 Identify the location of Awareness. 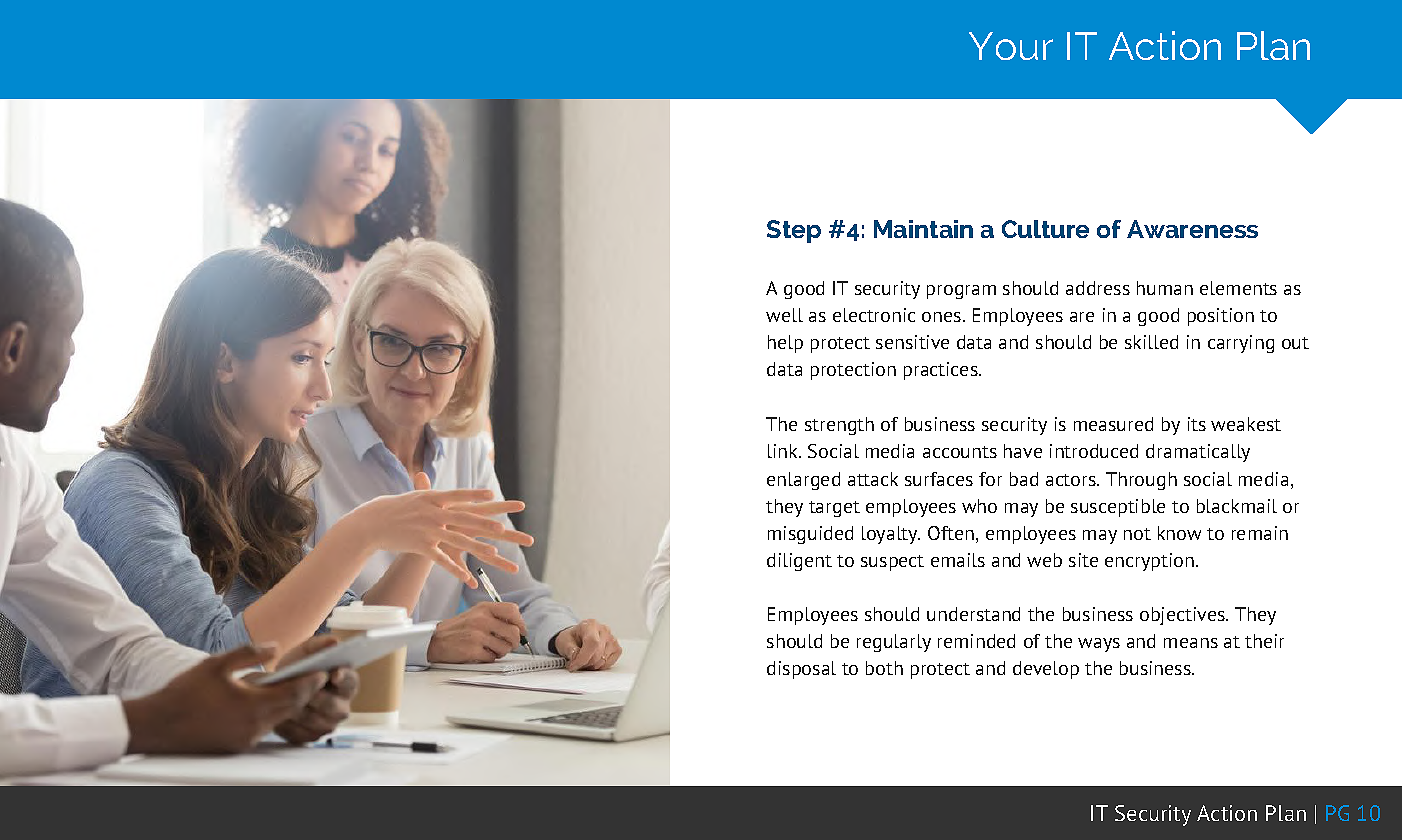
(1192, 229).
